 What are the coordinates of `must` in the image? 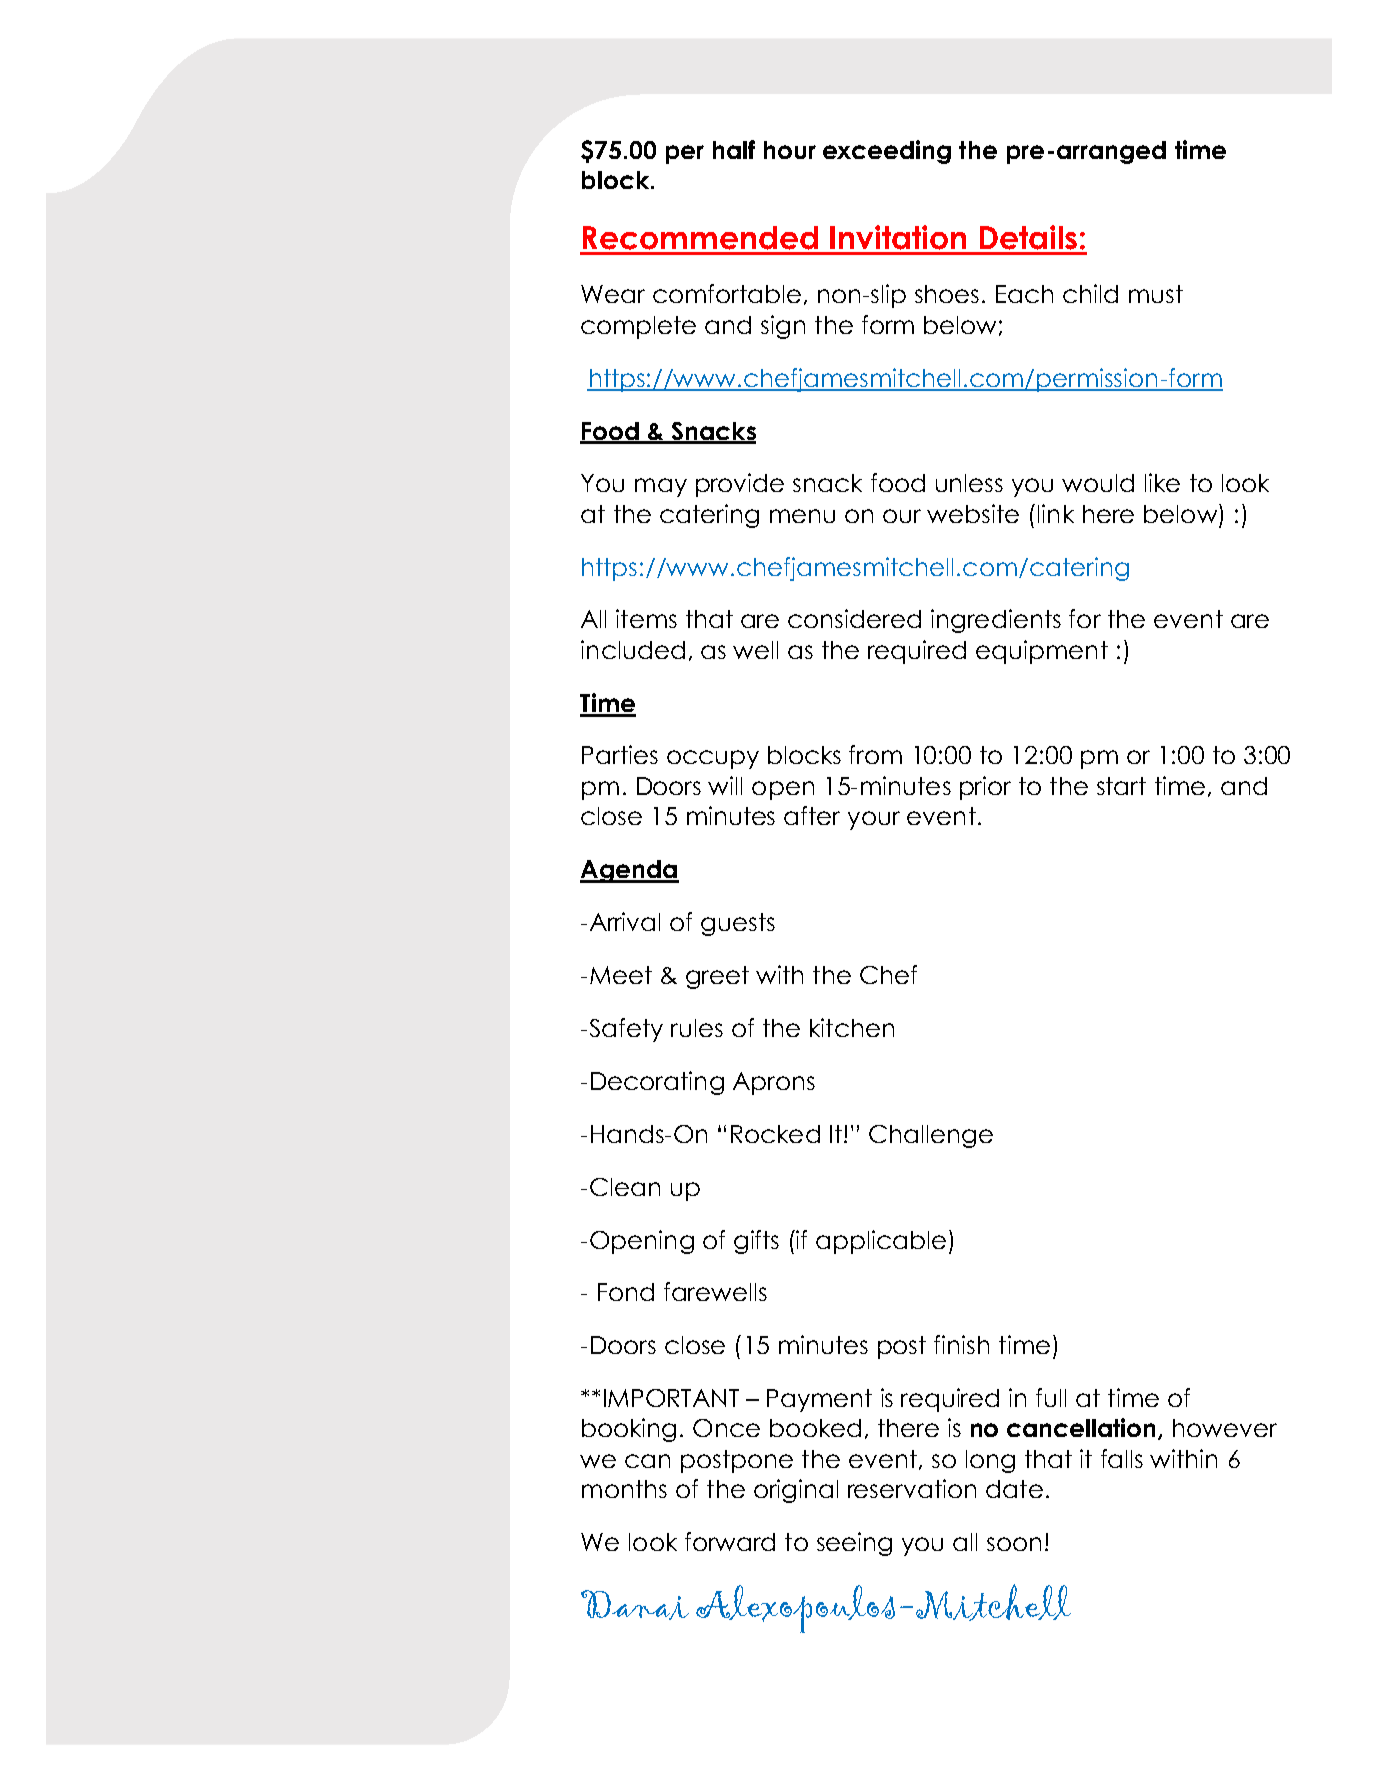 It's located at (1156, 294).
